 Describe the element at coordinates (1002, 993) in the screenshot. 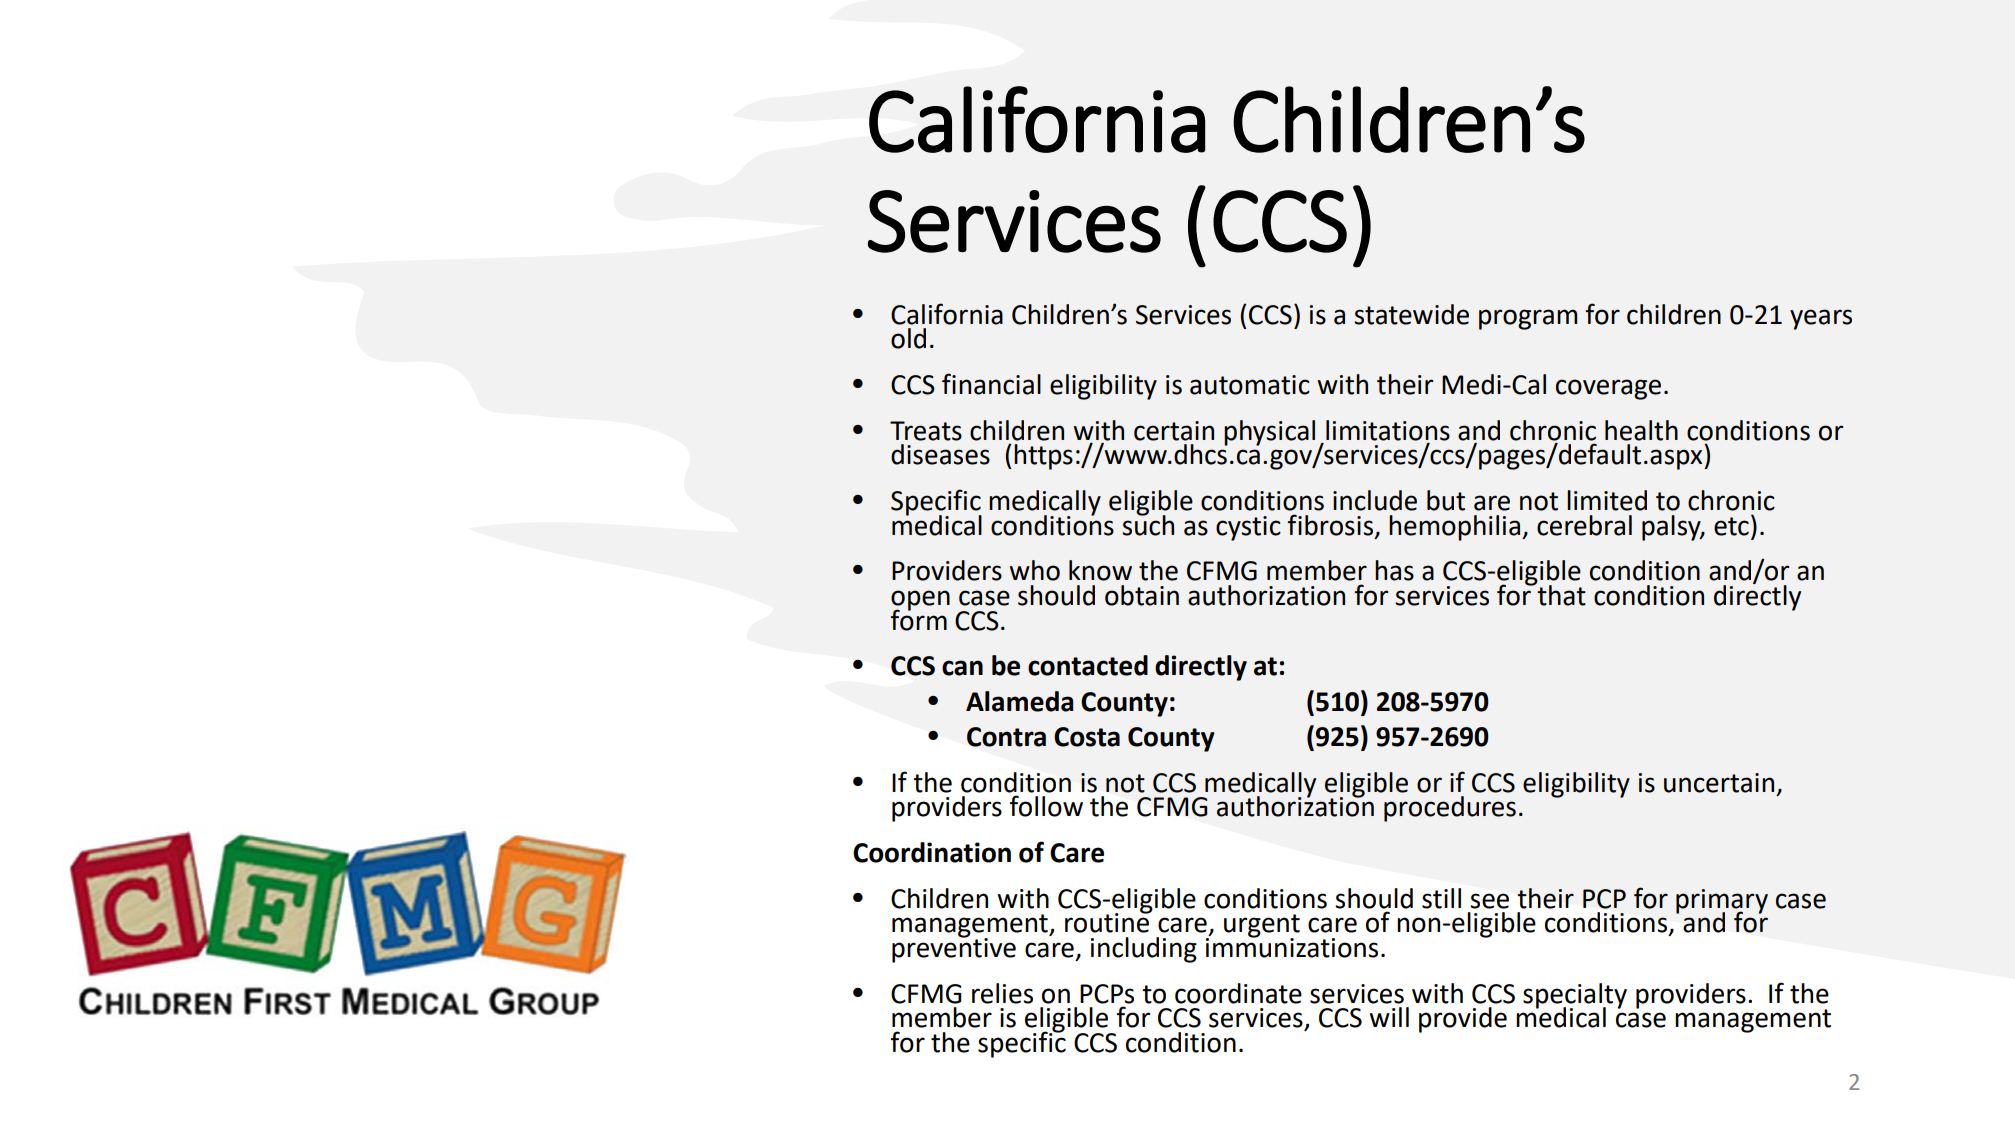

I see `relies` at that location.
